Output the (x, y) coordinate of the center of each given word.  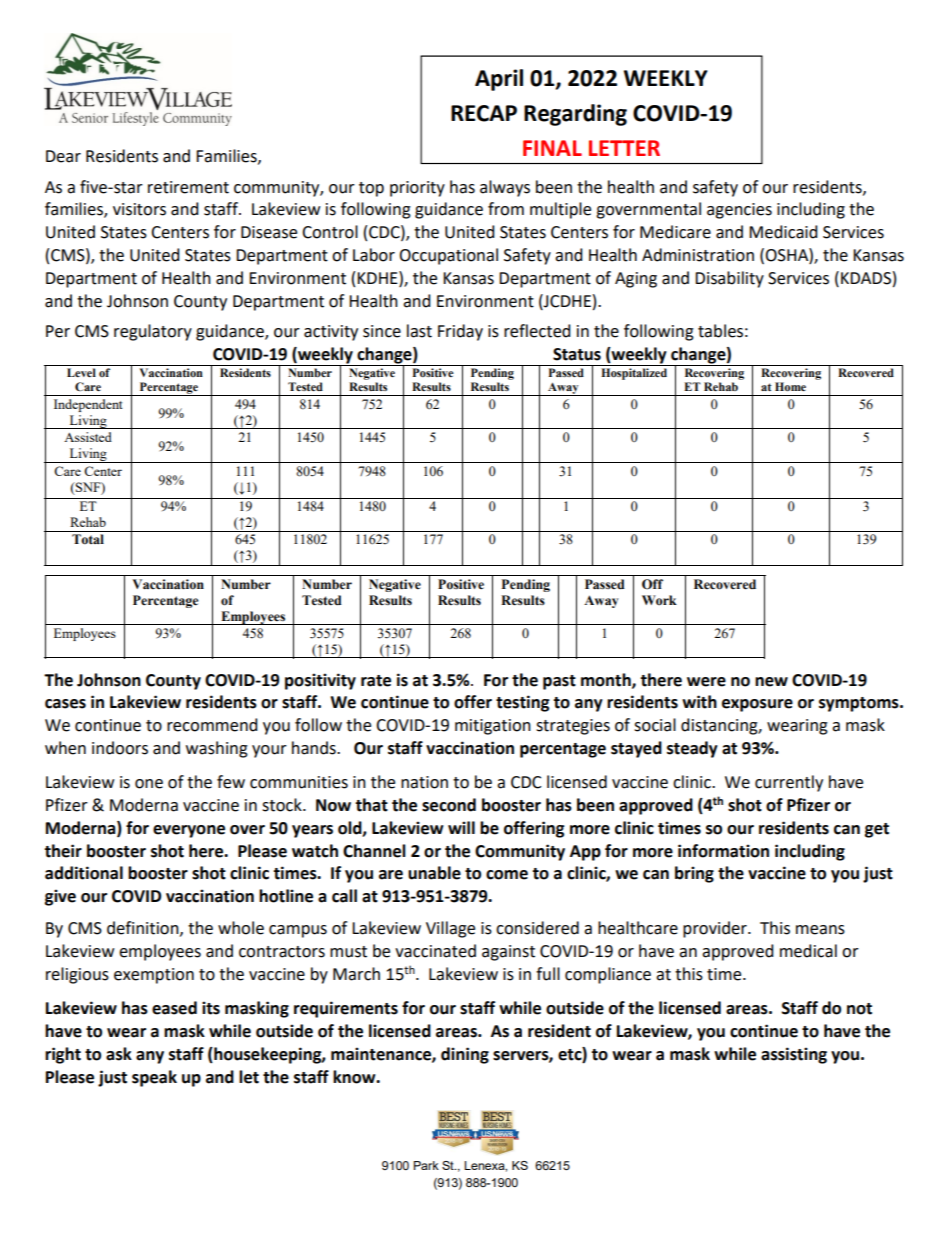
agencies (739, 211)
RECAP (484, 113)
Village (450, 929)
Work (659, 600)
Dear (63, 156)
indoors (120, 748)
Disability (729, 279)
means (820, 930)
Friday (460, 332)
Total (88, 539)
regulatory (153, 332)
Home (790, 386)
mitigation (493, 727)
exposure (757, 705)
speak (154, 1078)
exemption (154, 976)
